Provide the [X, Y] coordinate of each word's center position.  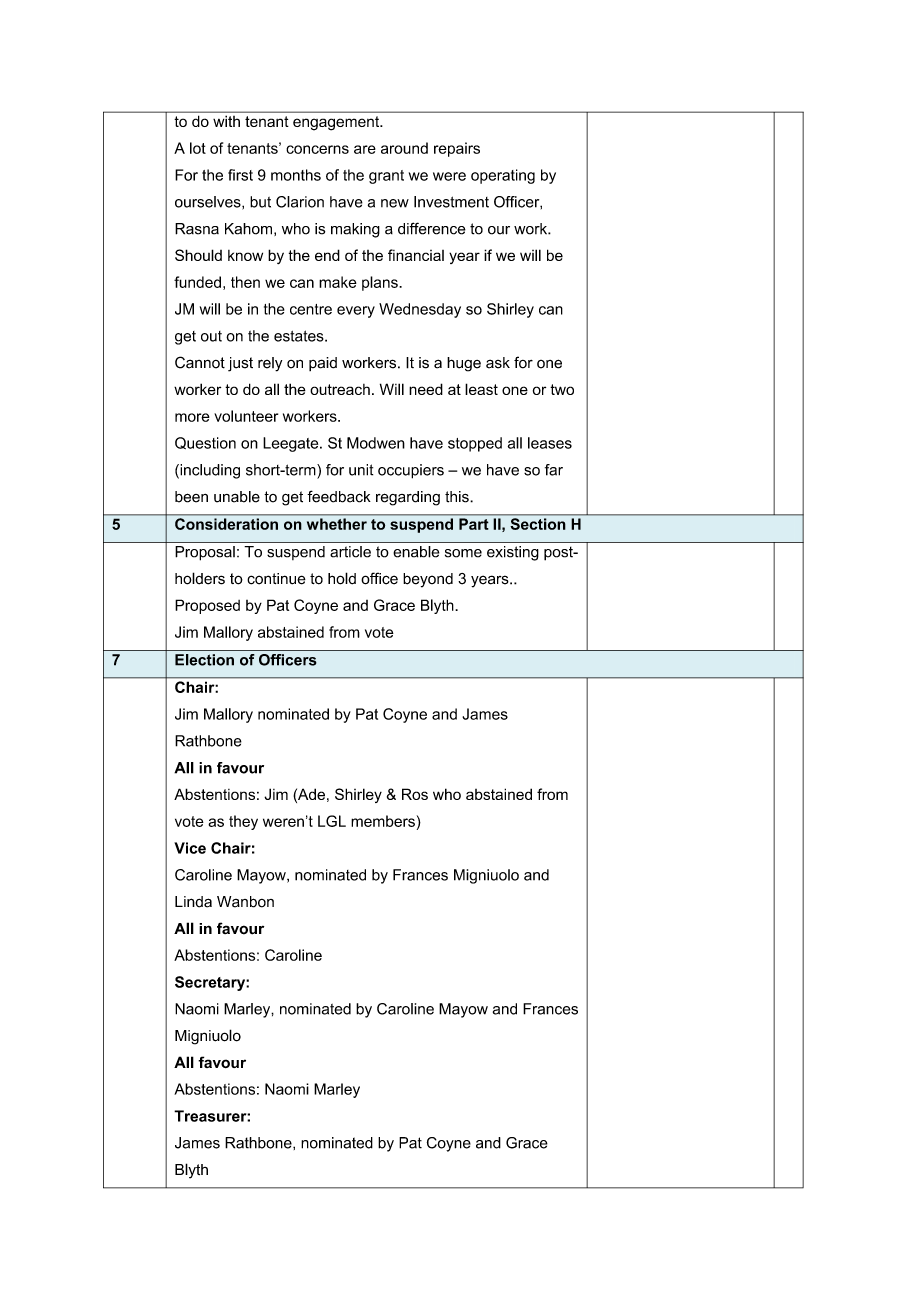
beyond [428, 580]
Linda [193, 902]
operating [503, 176]
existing [513, 553]
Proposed [207, 606]
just [240, 364]
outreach [340, 389]
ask [498, 363]
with [226, 121]
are [365, 149]
